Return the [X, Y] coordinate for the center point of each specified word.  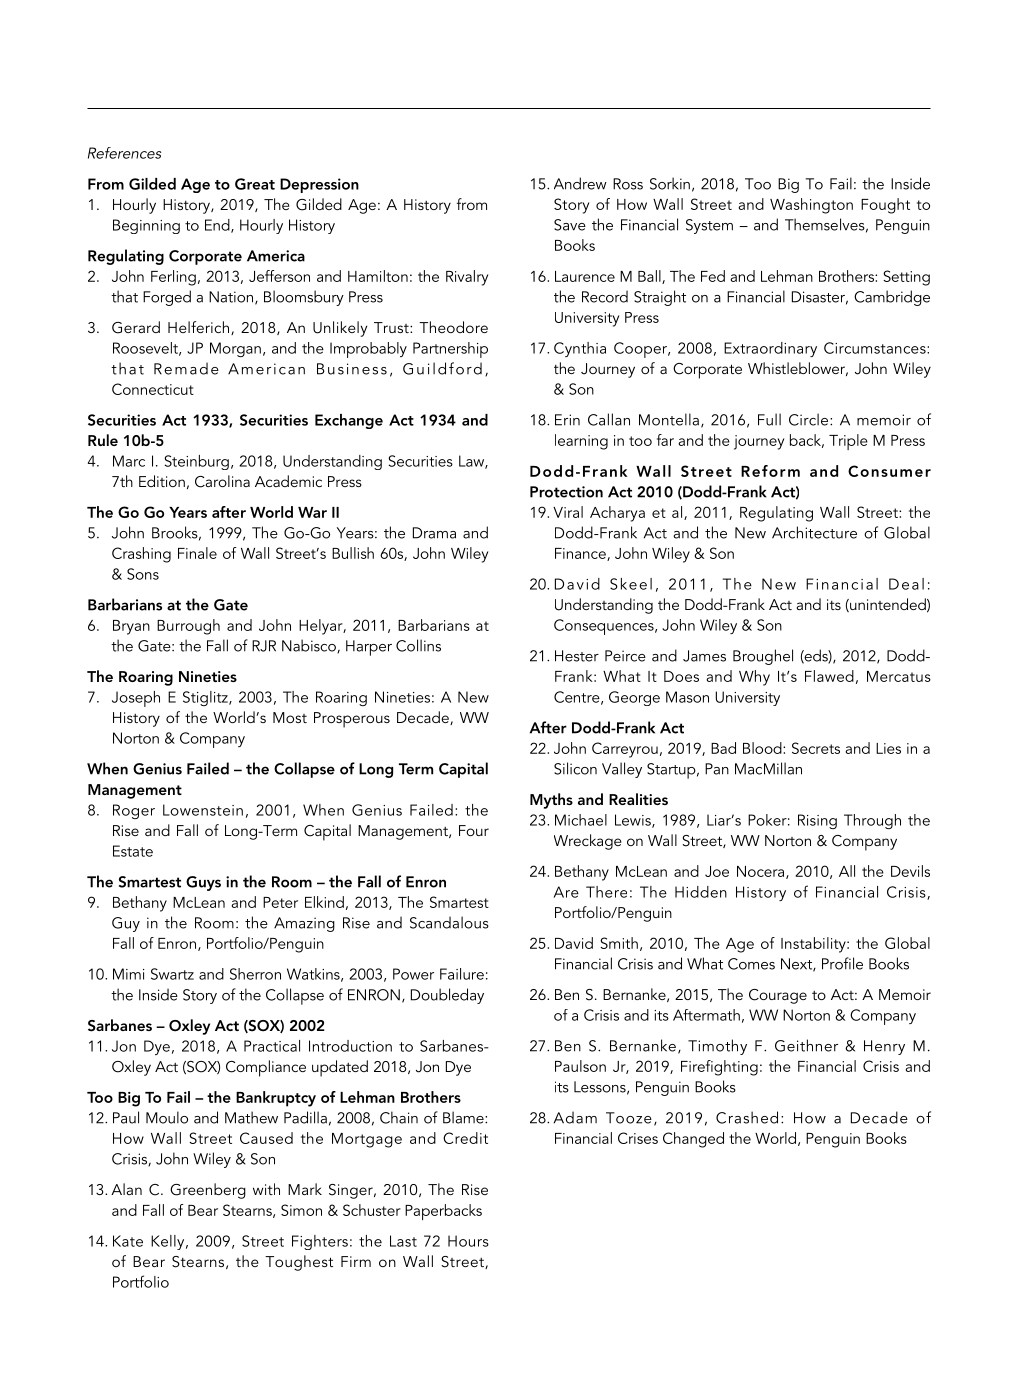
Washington [811, 206]
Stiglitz [206, 698]
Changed [693, 1140]
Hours [468, 1241]
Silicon [575, 768]
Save [570, 225]
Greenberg [208, 1191]
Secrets [816, 748]
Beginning [146, 226]
